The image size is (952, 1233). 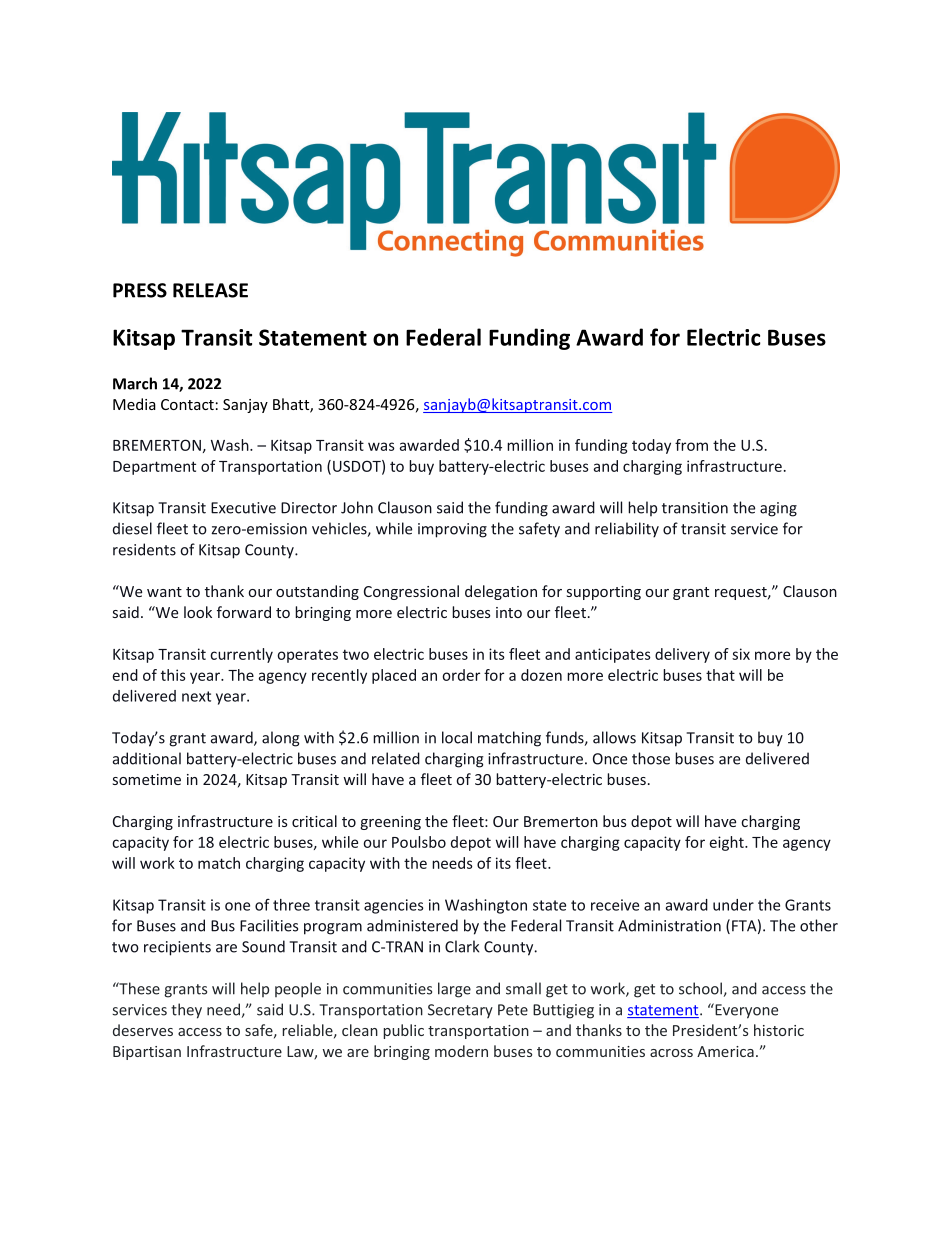 What do you see at coordinates (720, 675) in the screenshot?
I see `that` at bounding box center [720, 675].
